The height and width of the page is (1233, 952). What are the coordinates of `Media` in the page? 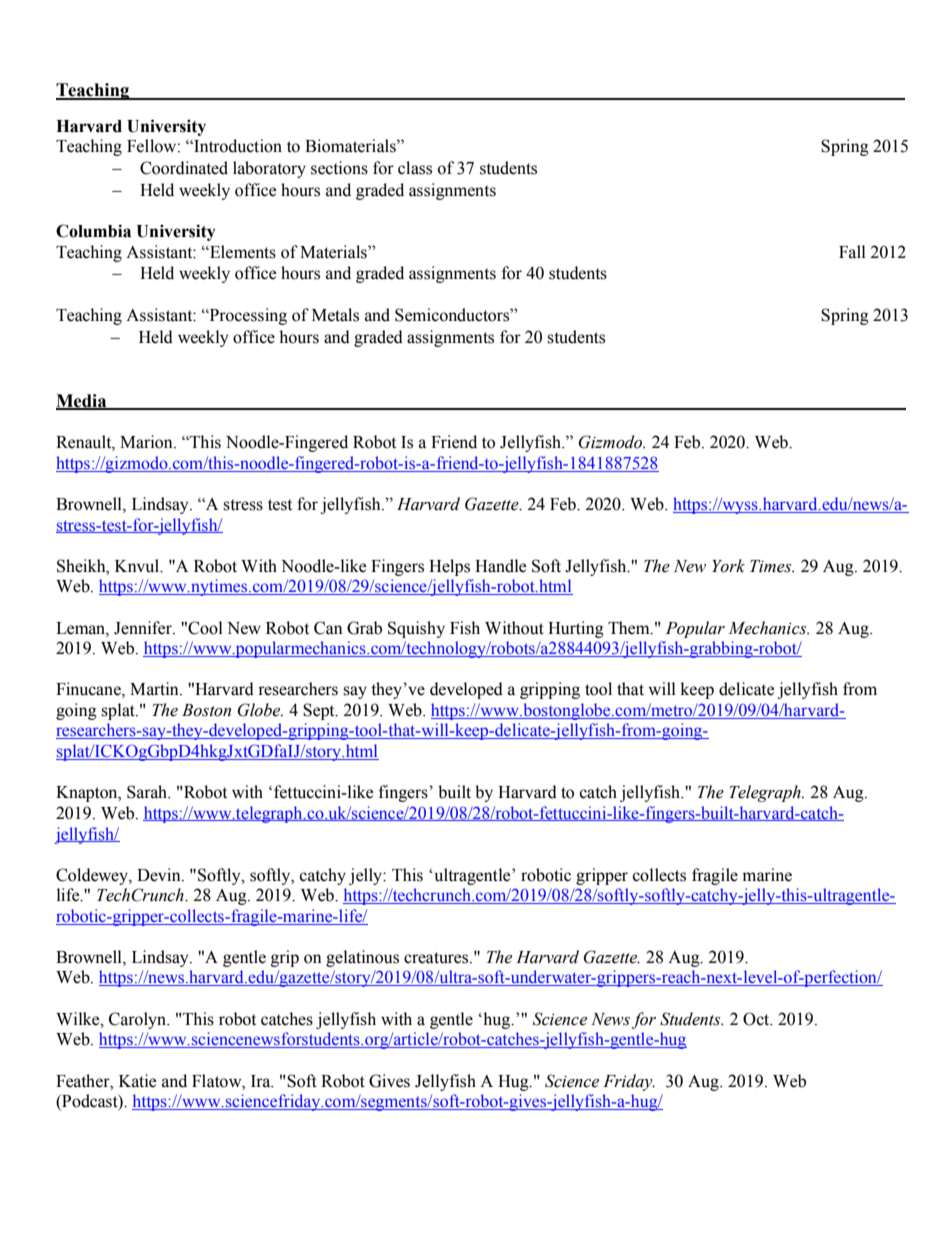 It's located at (82, 401).
